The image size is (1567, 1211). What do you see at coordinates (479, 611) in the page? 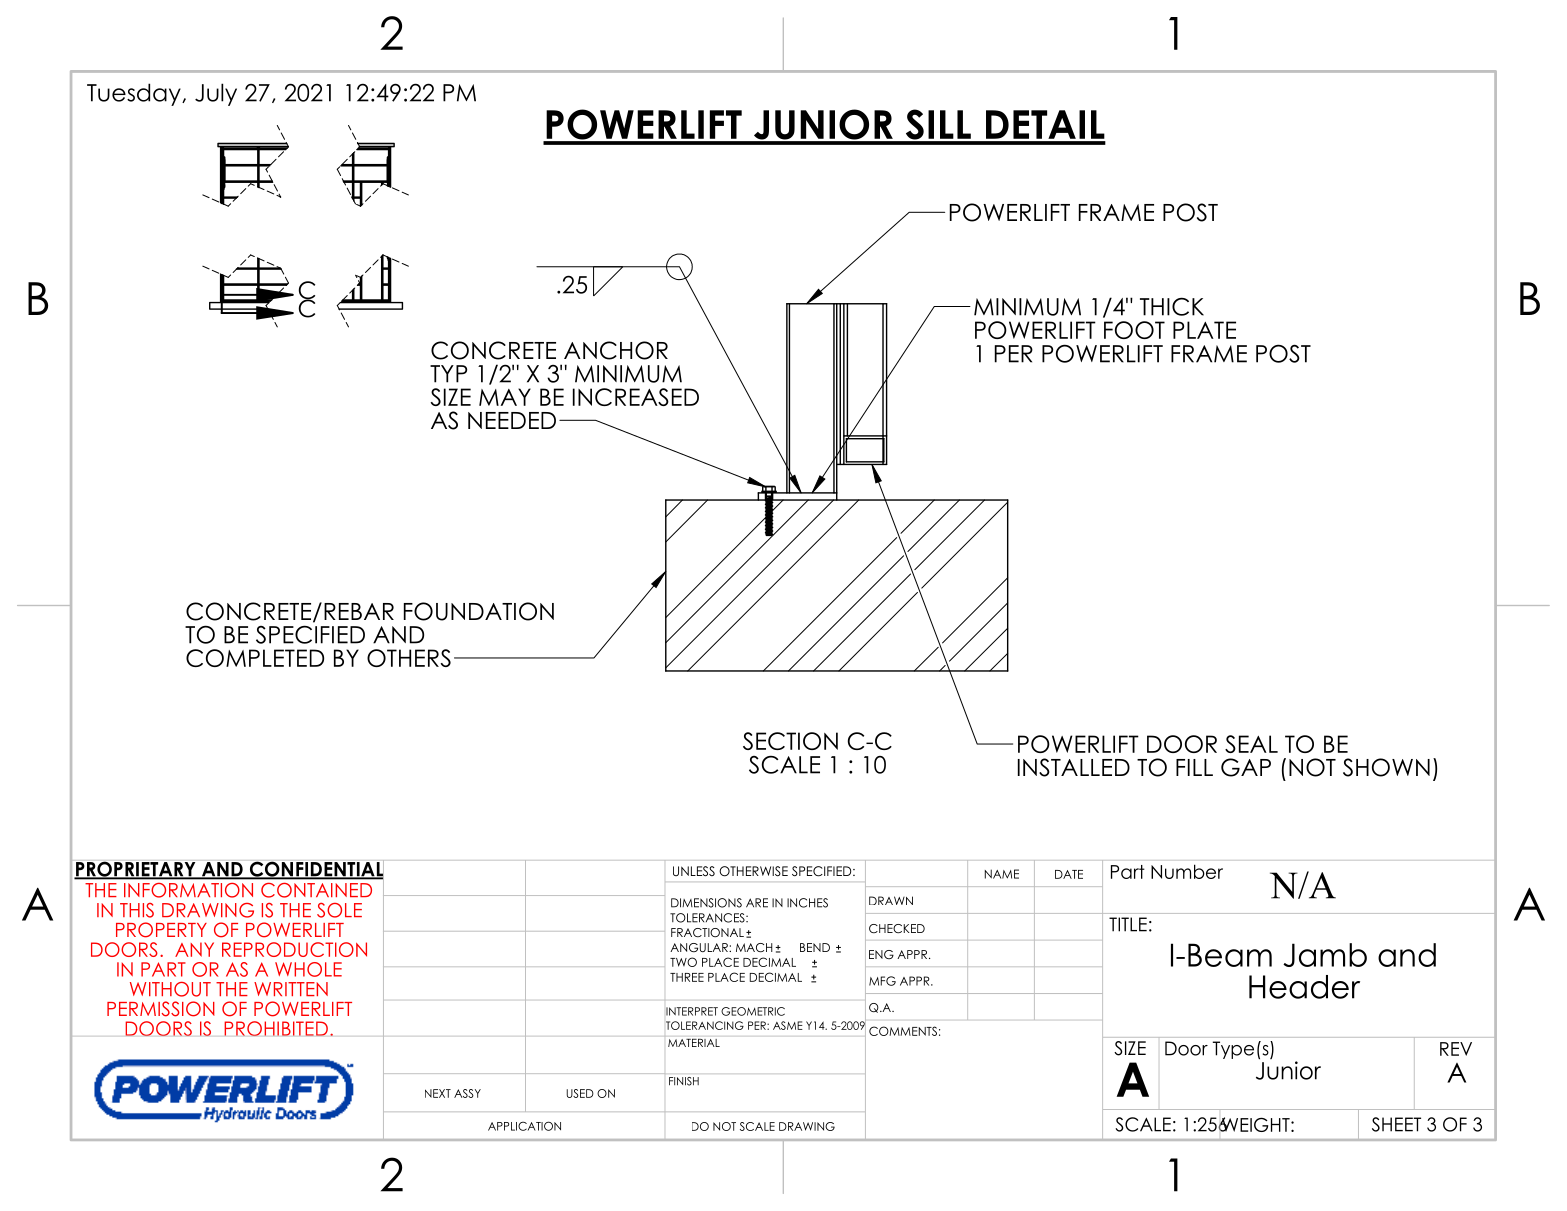
I see `FOUNDATION` at bounding box center [479, 611].
